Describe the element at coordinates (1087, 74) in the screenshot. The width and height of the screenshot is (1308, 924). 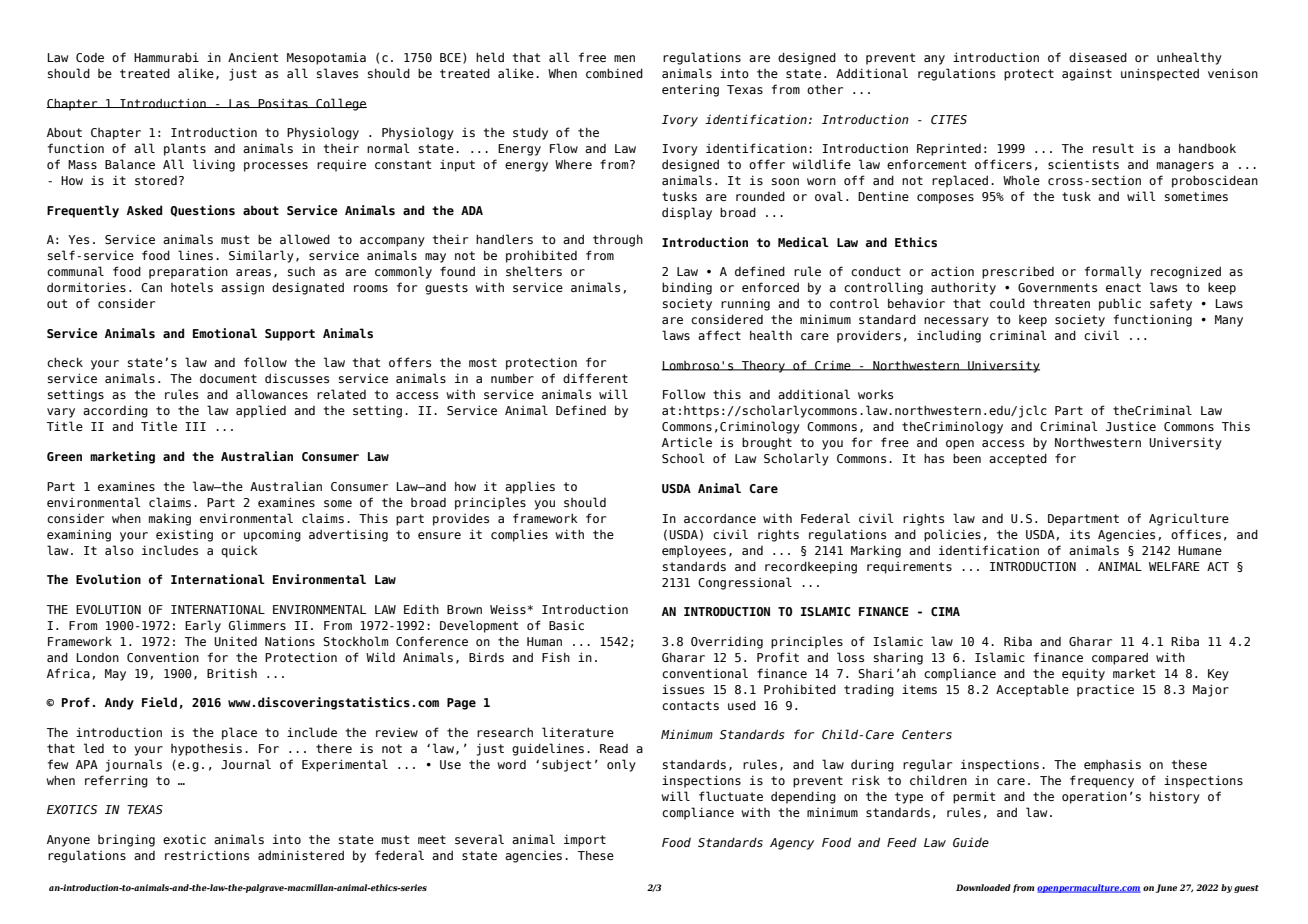
I see `against` at that location.
